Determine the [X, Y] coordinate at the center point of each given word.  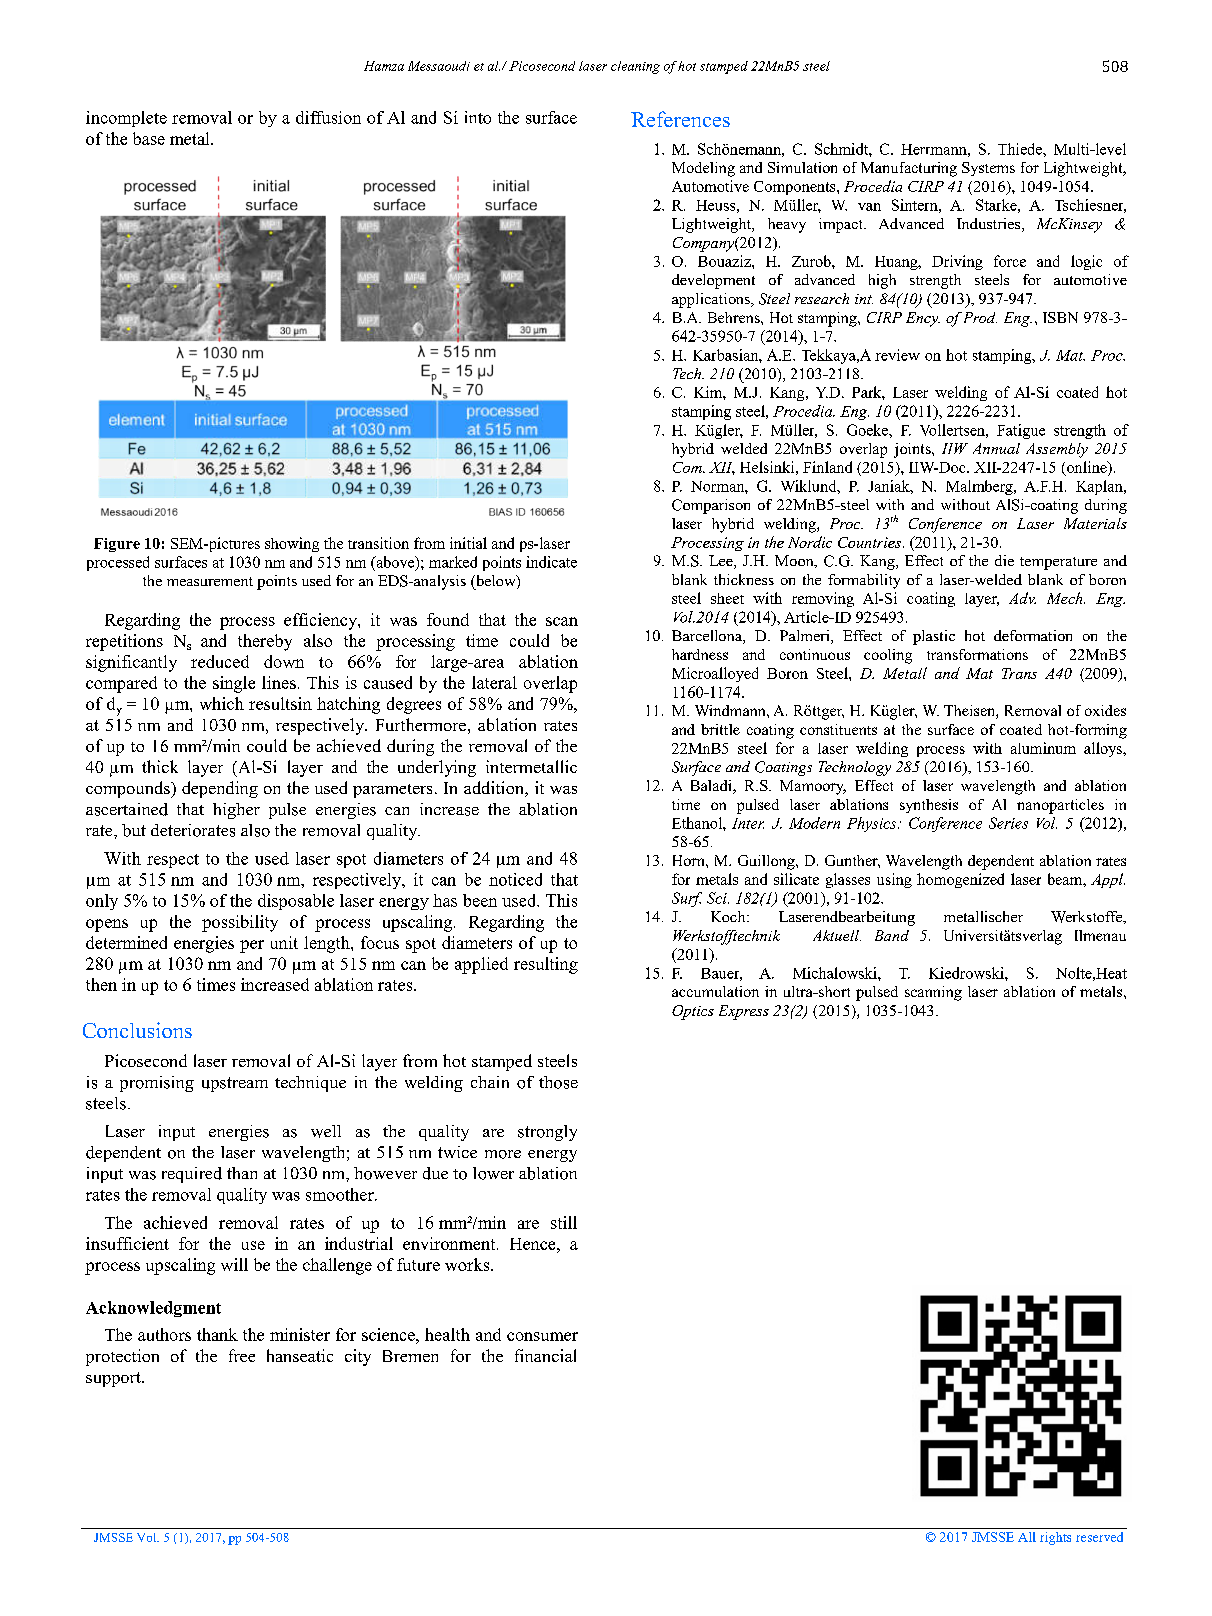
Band [892, 935]
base [149, 138]
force [1010, 261]
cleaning [635, 67]
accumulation [715, 991]
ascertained [127, 809]
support [114, 1379]
